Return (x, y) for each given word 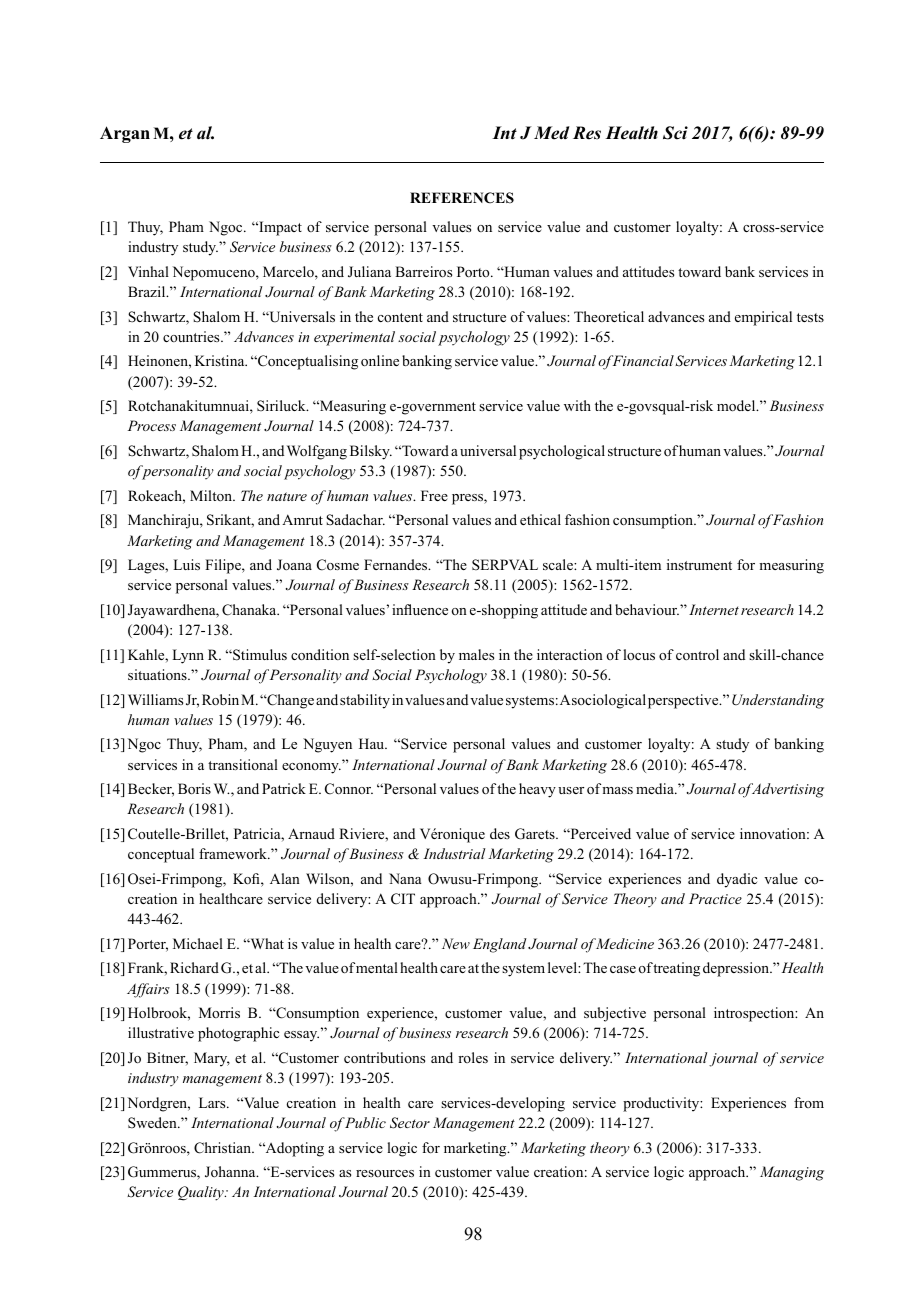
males (476, 654)
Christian (223, 1148)
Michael (198, 943)
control (697, 654)
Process (152, 425)
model (737, 406)
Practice (715, 898)
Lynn (188, 656)
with (577, 405)
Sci (675, 133)
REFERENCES (462, 198)
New (456, 943)
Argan (125, 134)
